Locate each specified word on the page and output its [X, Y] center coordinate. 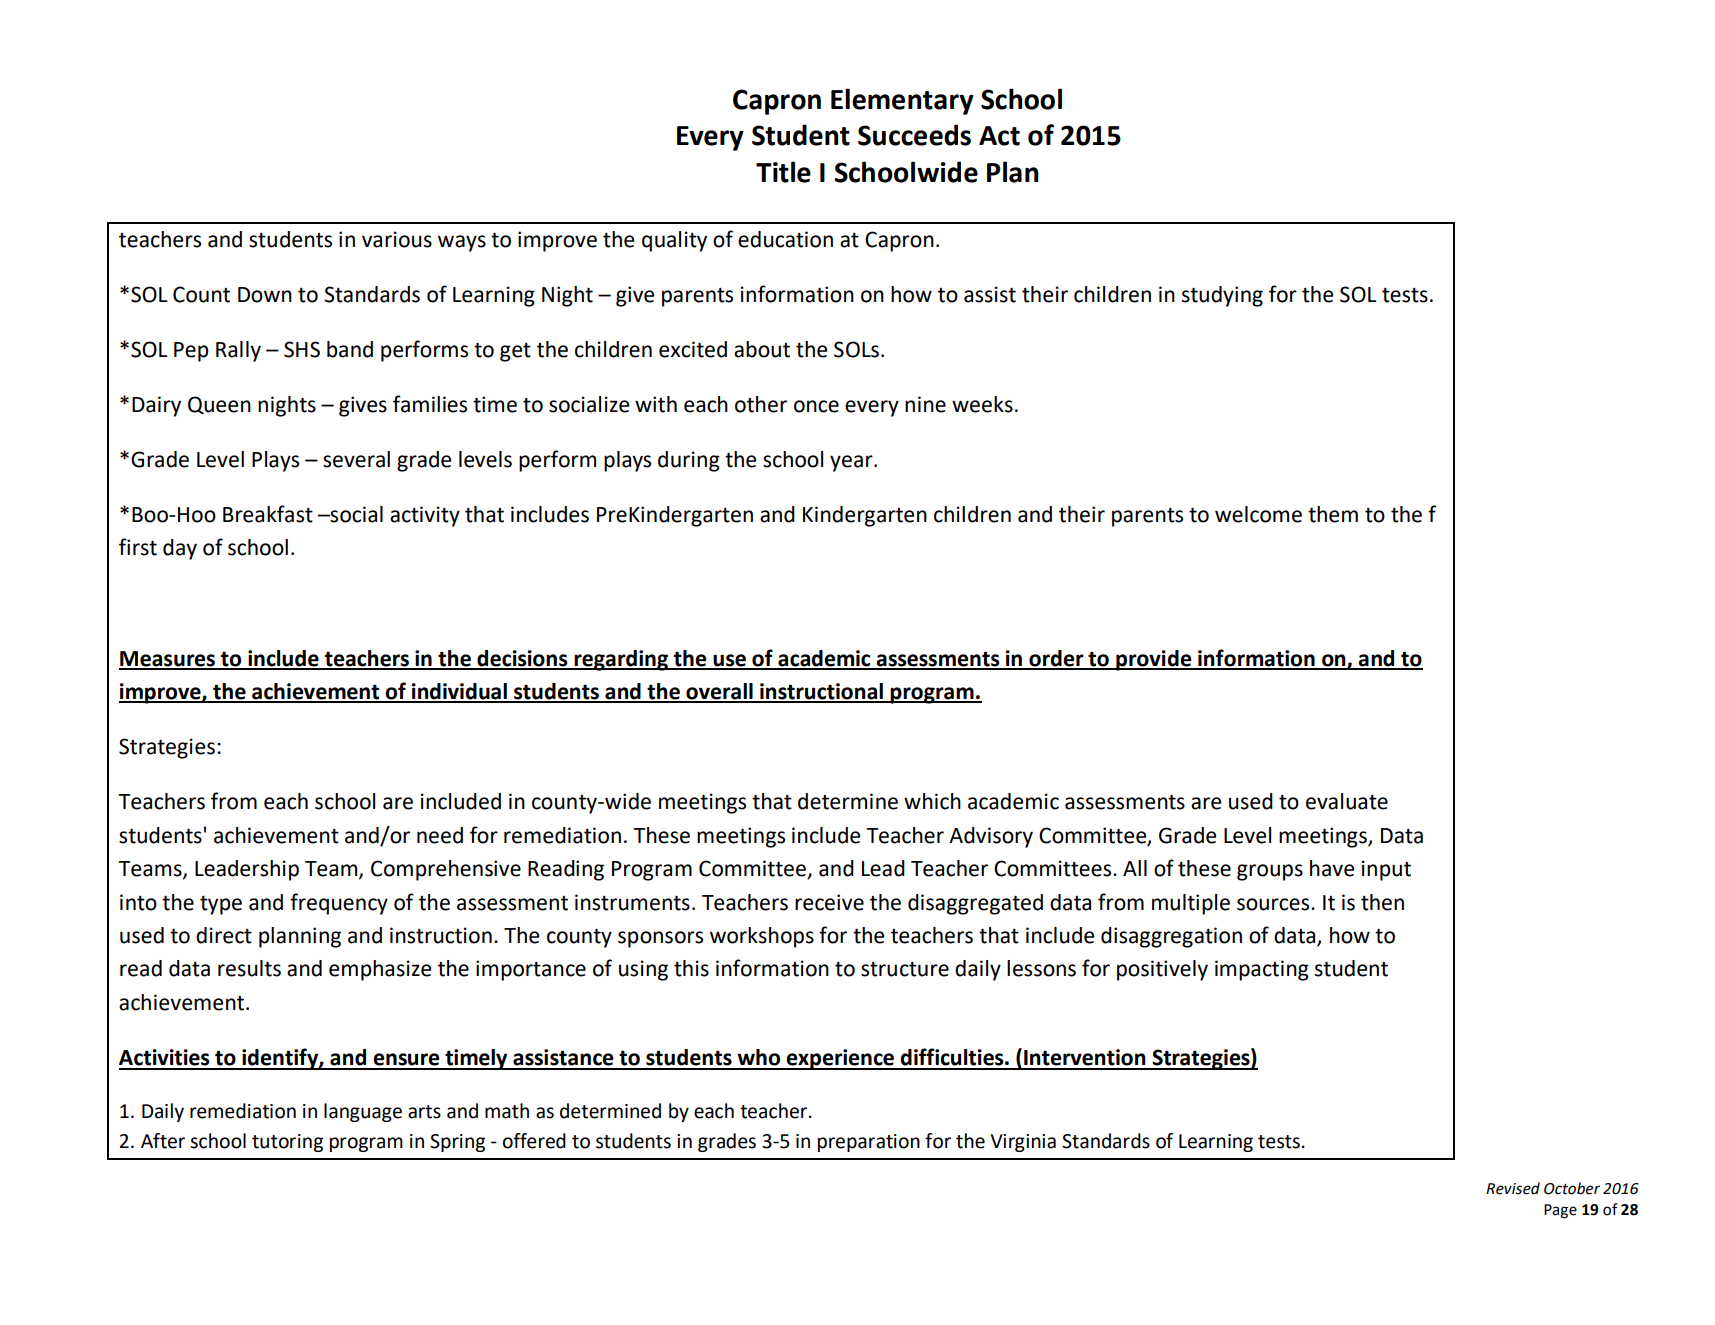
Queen [219, 405]
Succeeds [914, 135]
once [816, 406]
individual [459, 692]
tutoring [287, 1143]
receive [829, 902]
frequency [339, 904]
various [397, 239]
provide [1154, 660]
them [1333, 514]
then [1382, 902]
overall [719, 692]
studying [1222, 296]
